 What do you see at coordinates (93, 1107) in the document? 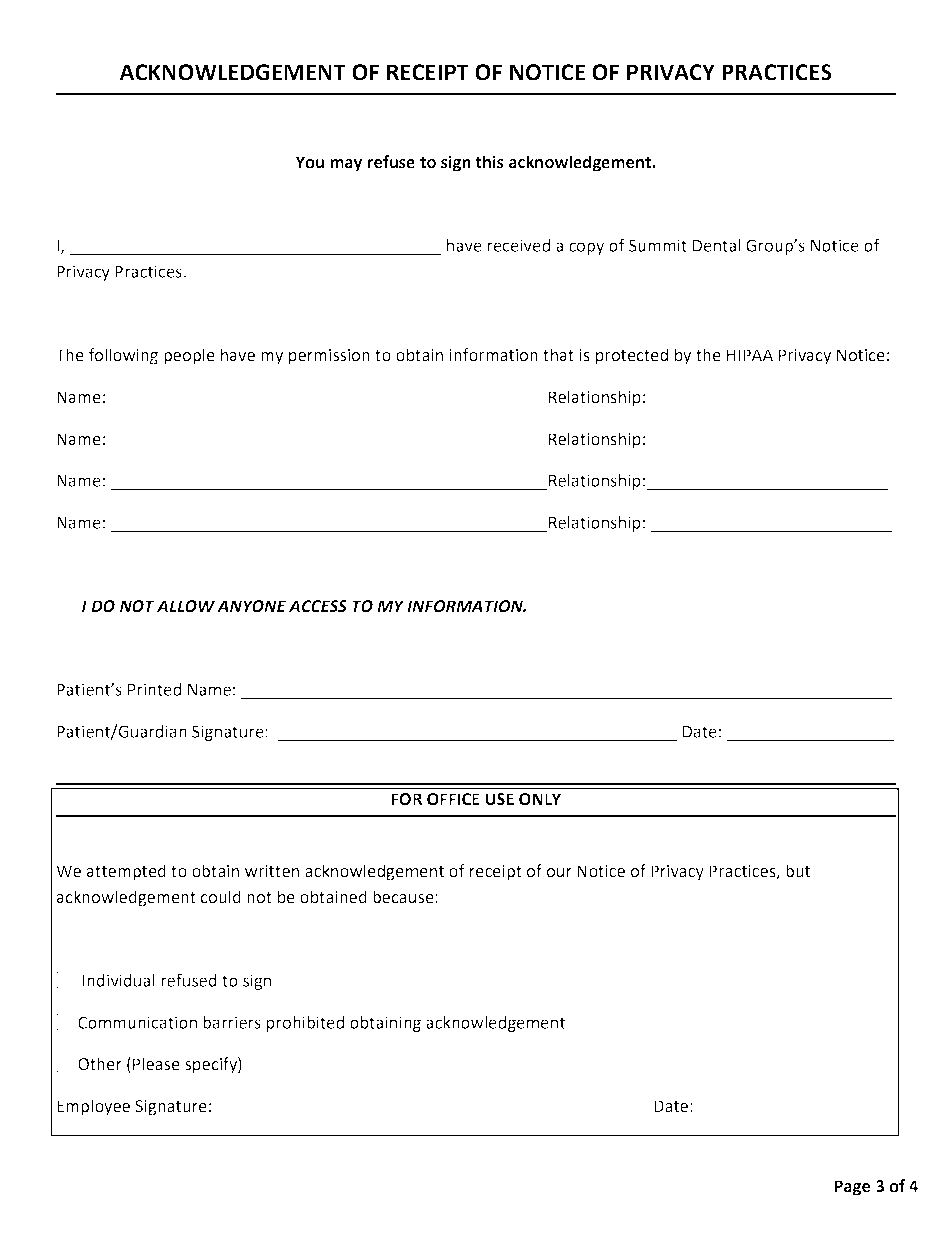
I see `Employee` at bounding box center [93, 1107].
